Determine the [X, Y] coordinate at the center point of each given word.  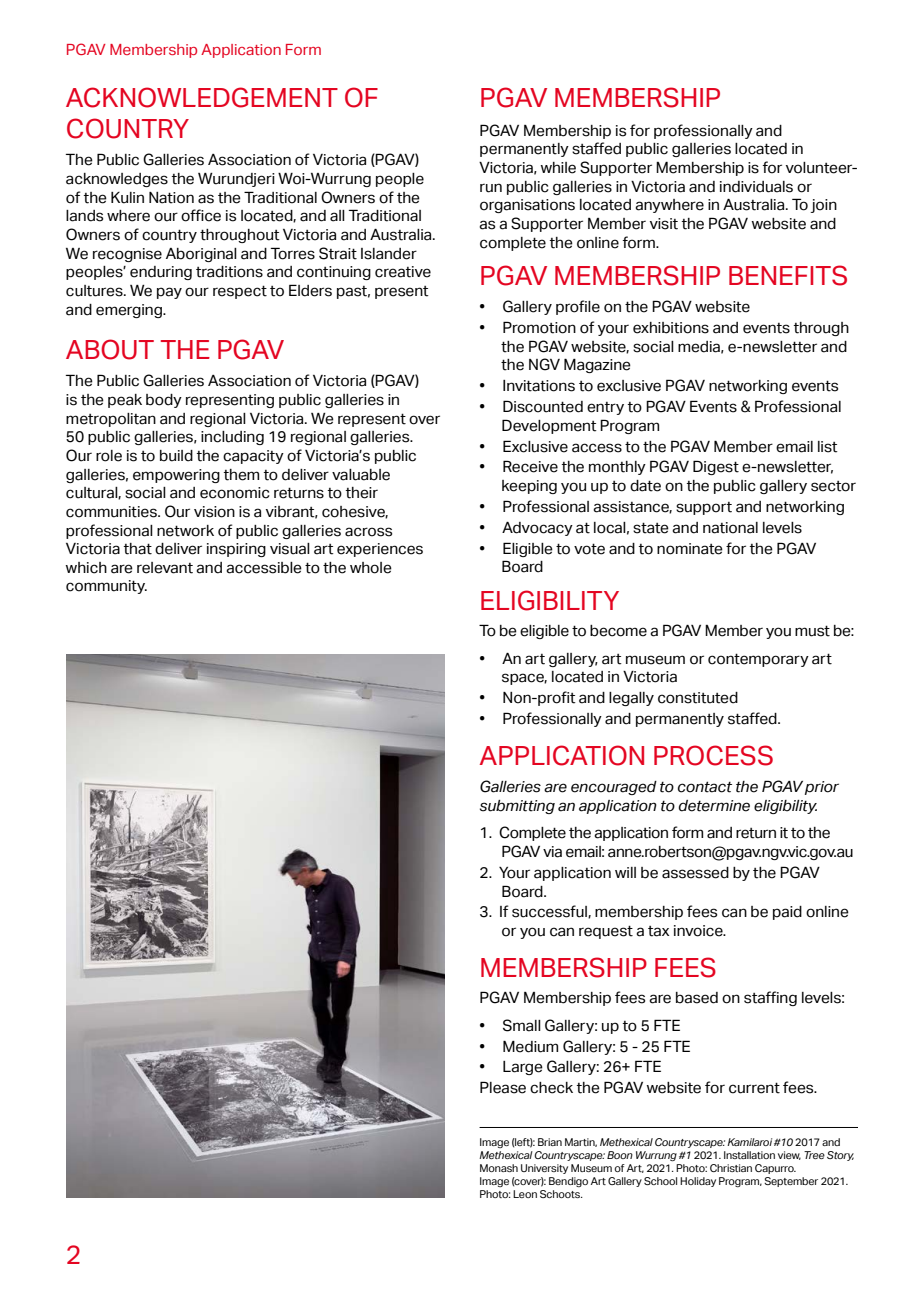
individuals [756, 187]
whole [371, 568]
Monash [499, 1168]
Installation [749, 1155]
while [558, 168]
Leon [525, 1194]
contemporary [758, 660]
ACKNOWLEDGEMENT [202, 97]
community [106, 587]
